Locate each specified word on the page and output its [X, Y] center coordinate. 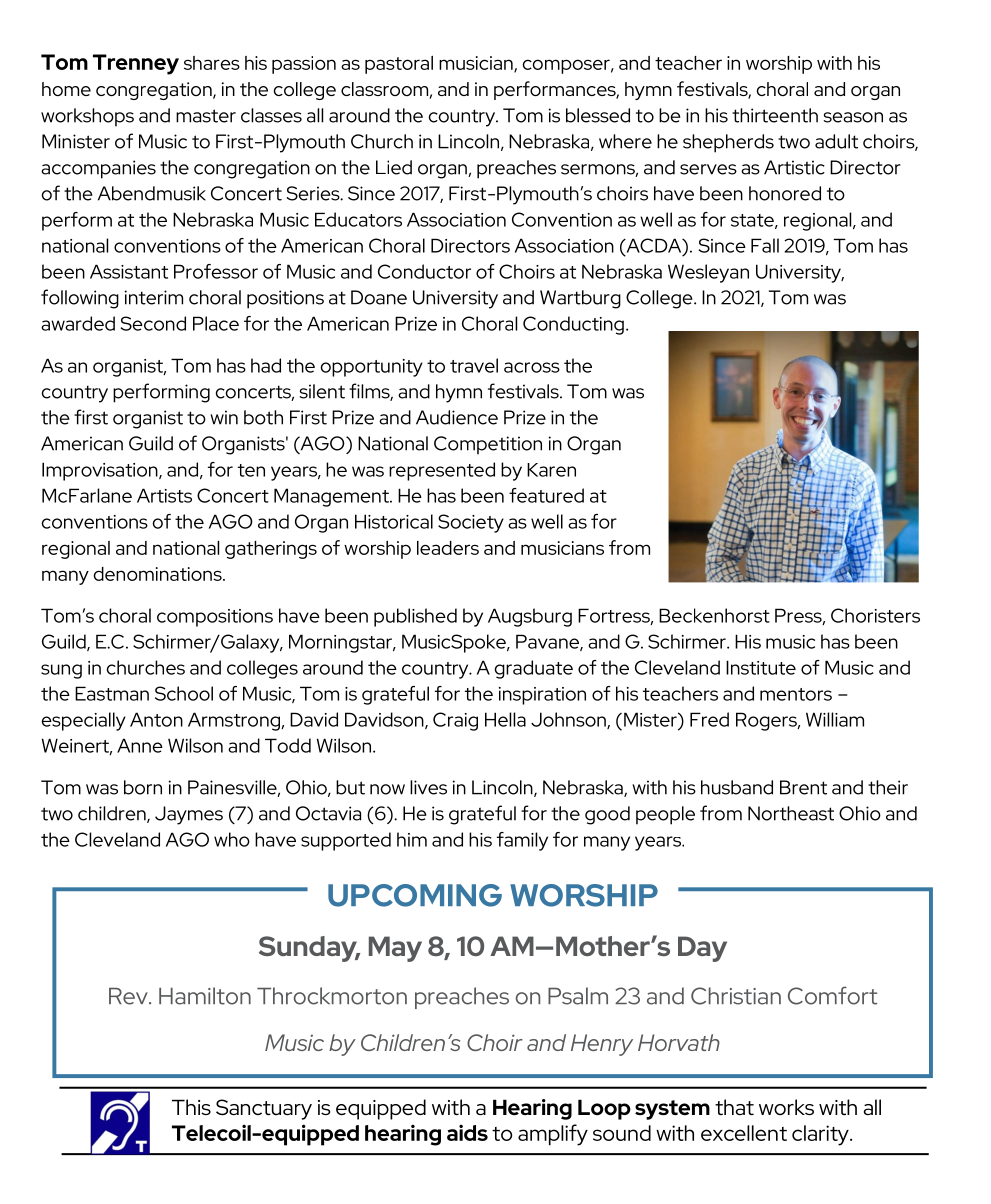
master [206, 116]
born [143, 787]
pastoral [399, 65]
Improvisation [101, 471]
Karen [551, 470]
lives [428, 787]
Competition [488, 445]
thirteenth [775, 115]
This [191, 1107]
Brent [803, 787]
